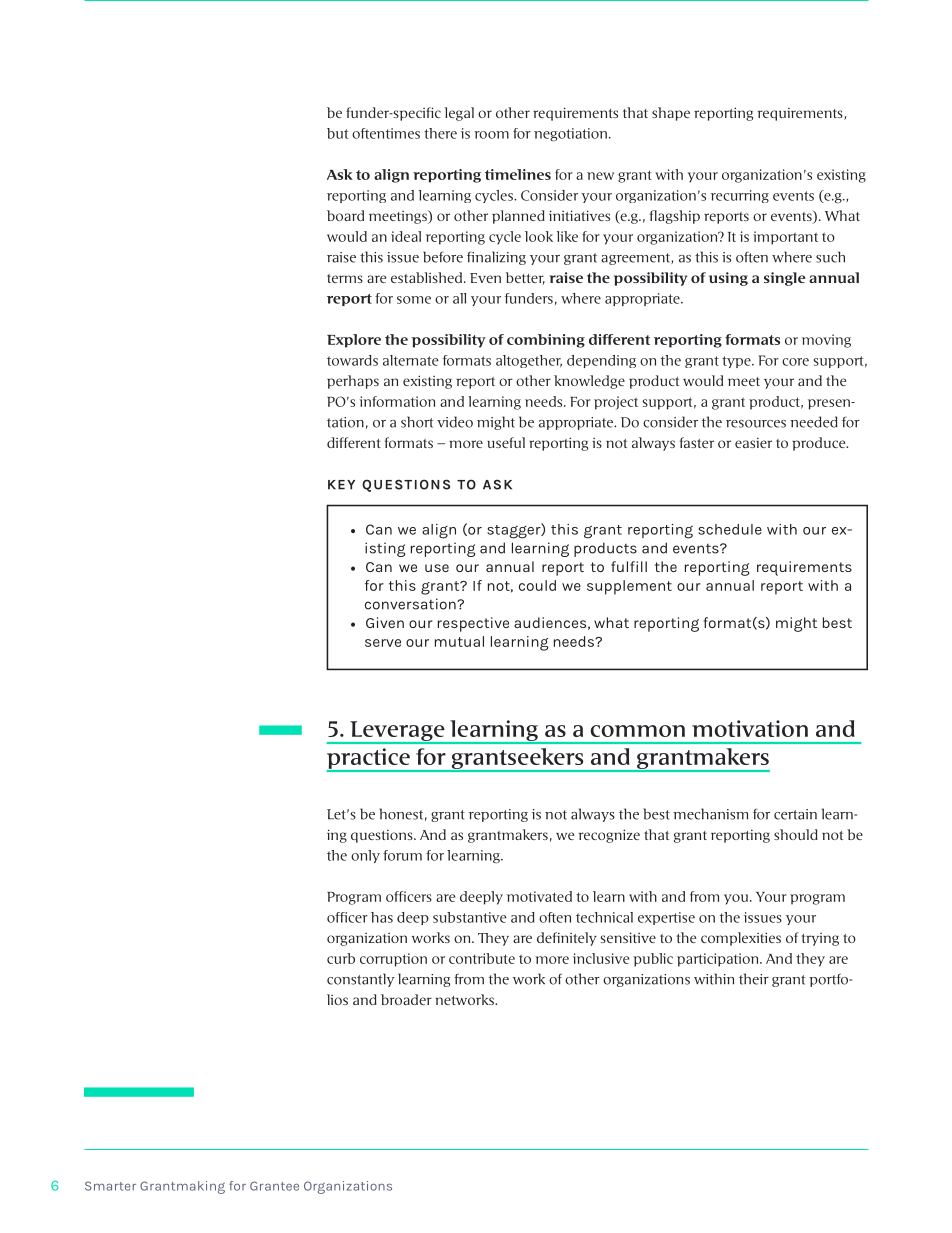 The height and width of the screenshot is (1233, 952). What do you see at coordinates (740, 196) in the screenshot?
I see `recurring` at bounding box center [740, 196].
